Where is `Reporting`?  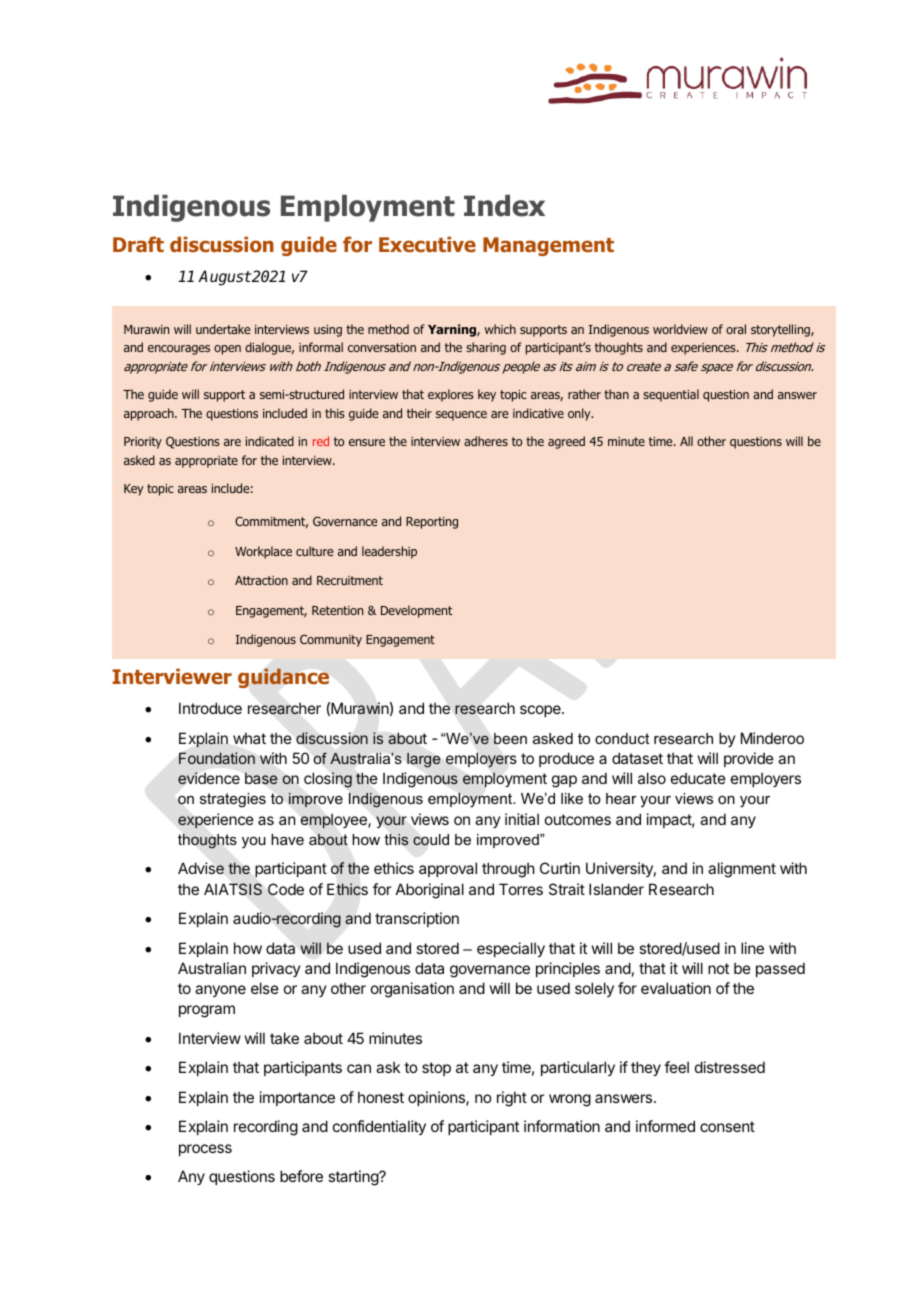
Reporting is located at coordinates (432, 523).
